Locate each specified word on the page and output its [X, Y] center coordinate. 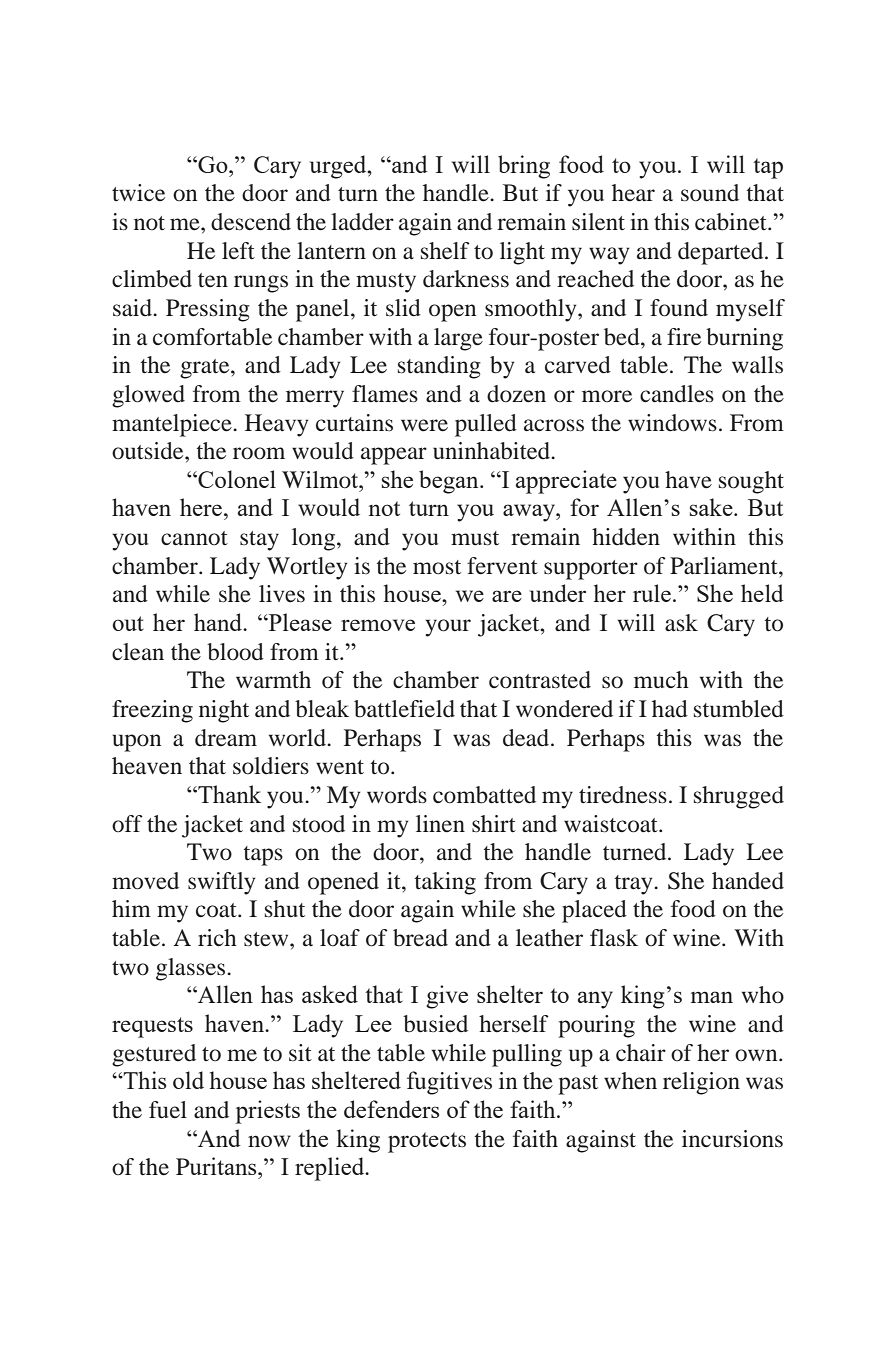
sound [710, 193]
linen [440, 824]
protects [427, 1142]
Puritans [217, 1166]
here [201, 507]
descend [251, 222]
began [450, 482]
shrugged [739, 797]
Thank [228, 794]
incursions [732, 1139]
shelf [445, 251]
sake [712, 507]
